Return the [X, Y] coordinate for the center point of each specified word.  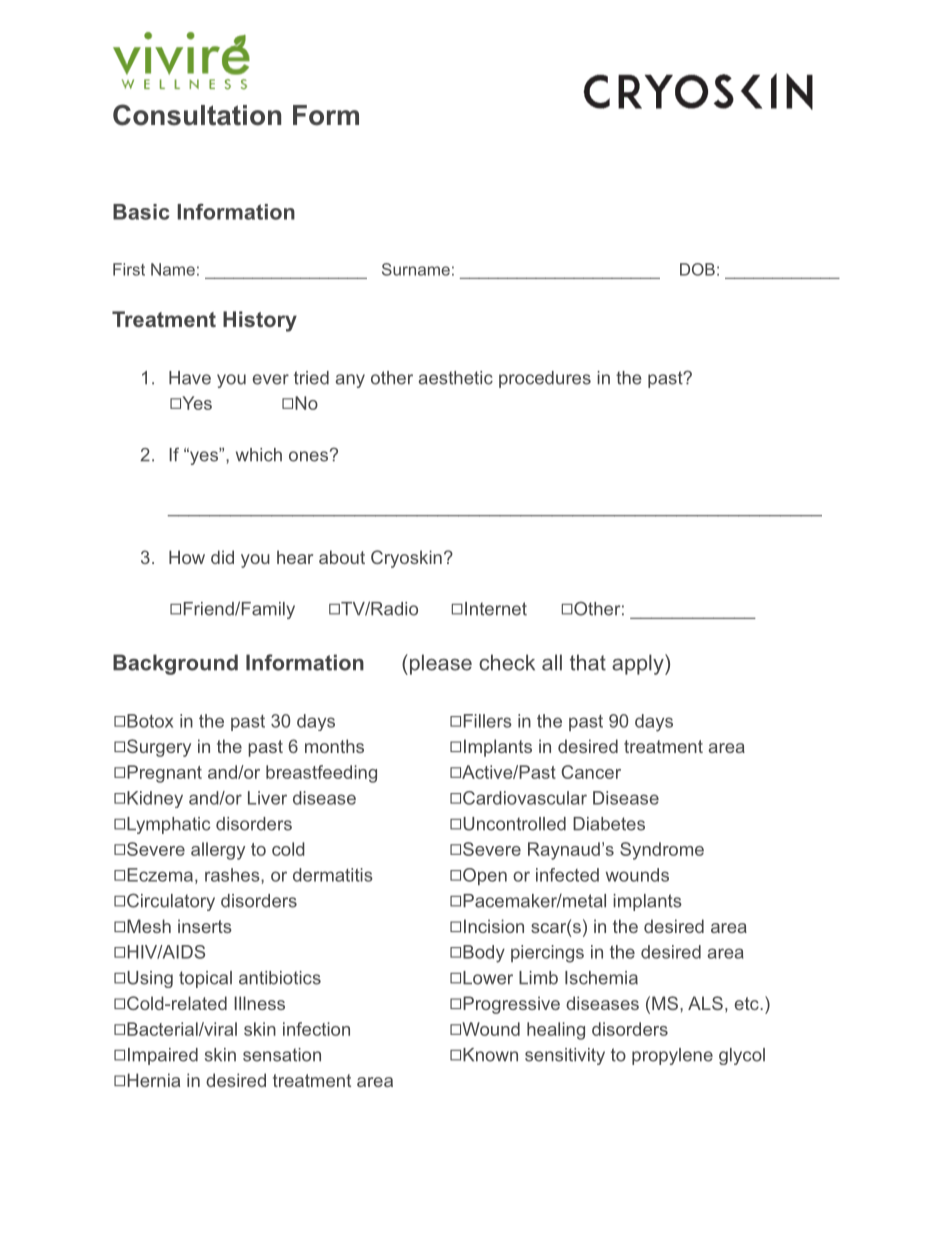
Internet [496, 609]
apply [639, 664]
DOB [697, 269]
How [187, 557]
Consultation [197, 115]
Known [490, 1055]
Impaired [163, 1056]
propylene [672, 1056]
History [260, 321]
